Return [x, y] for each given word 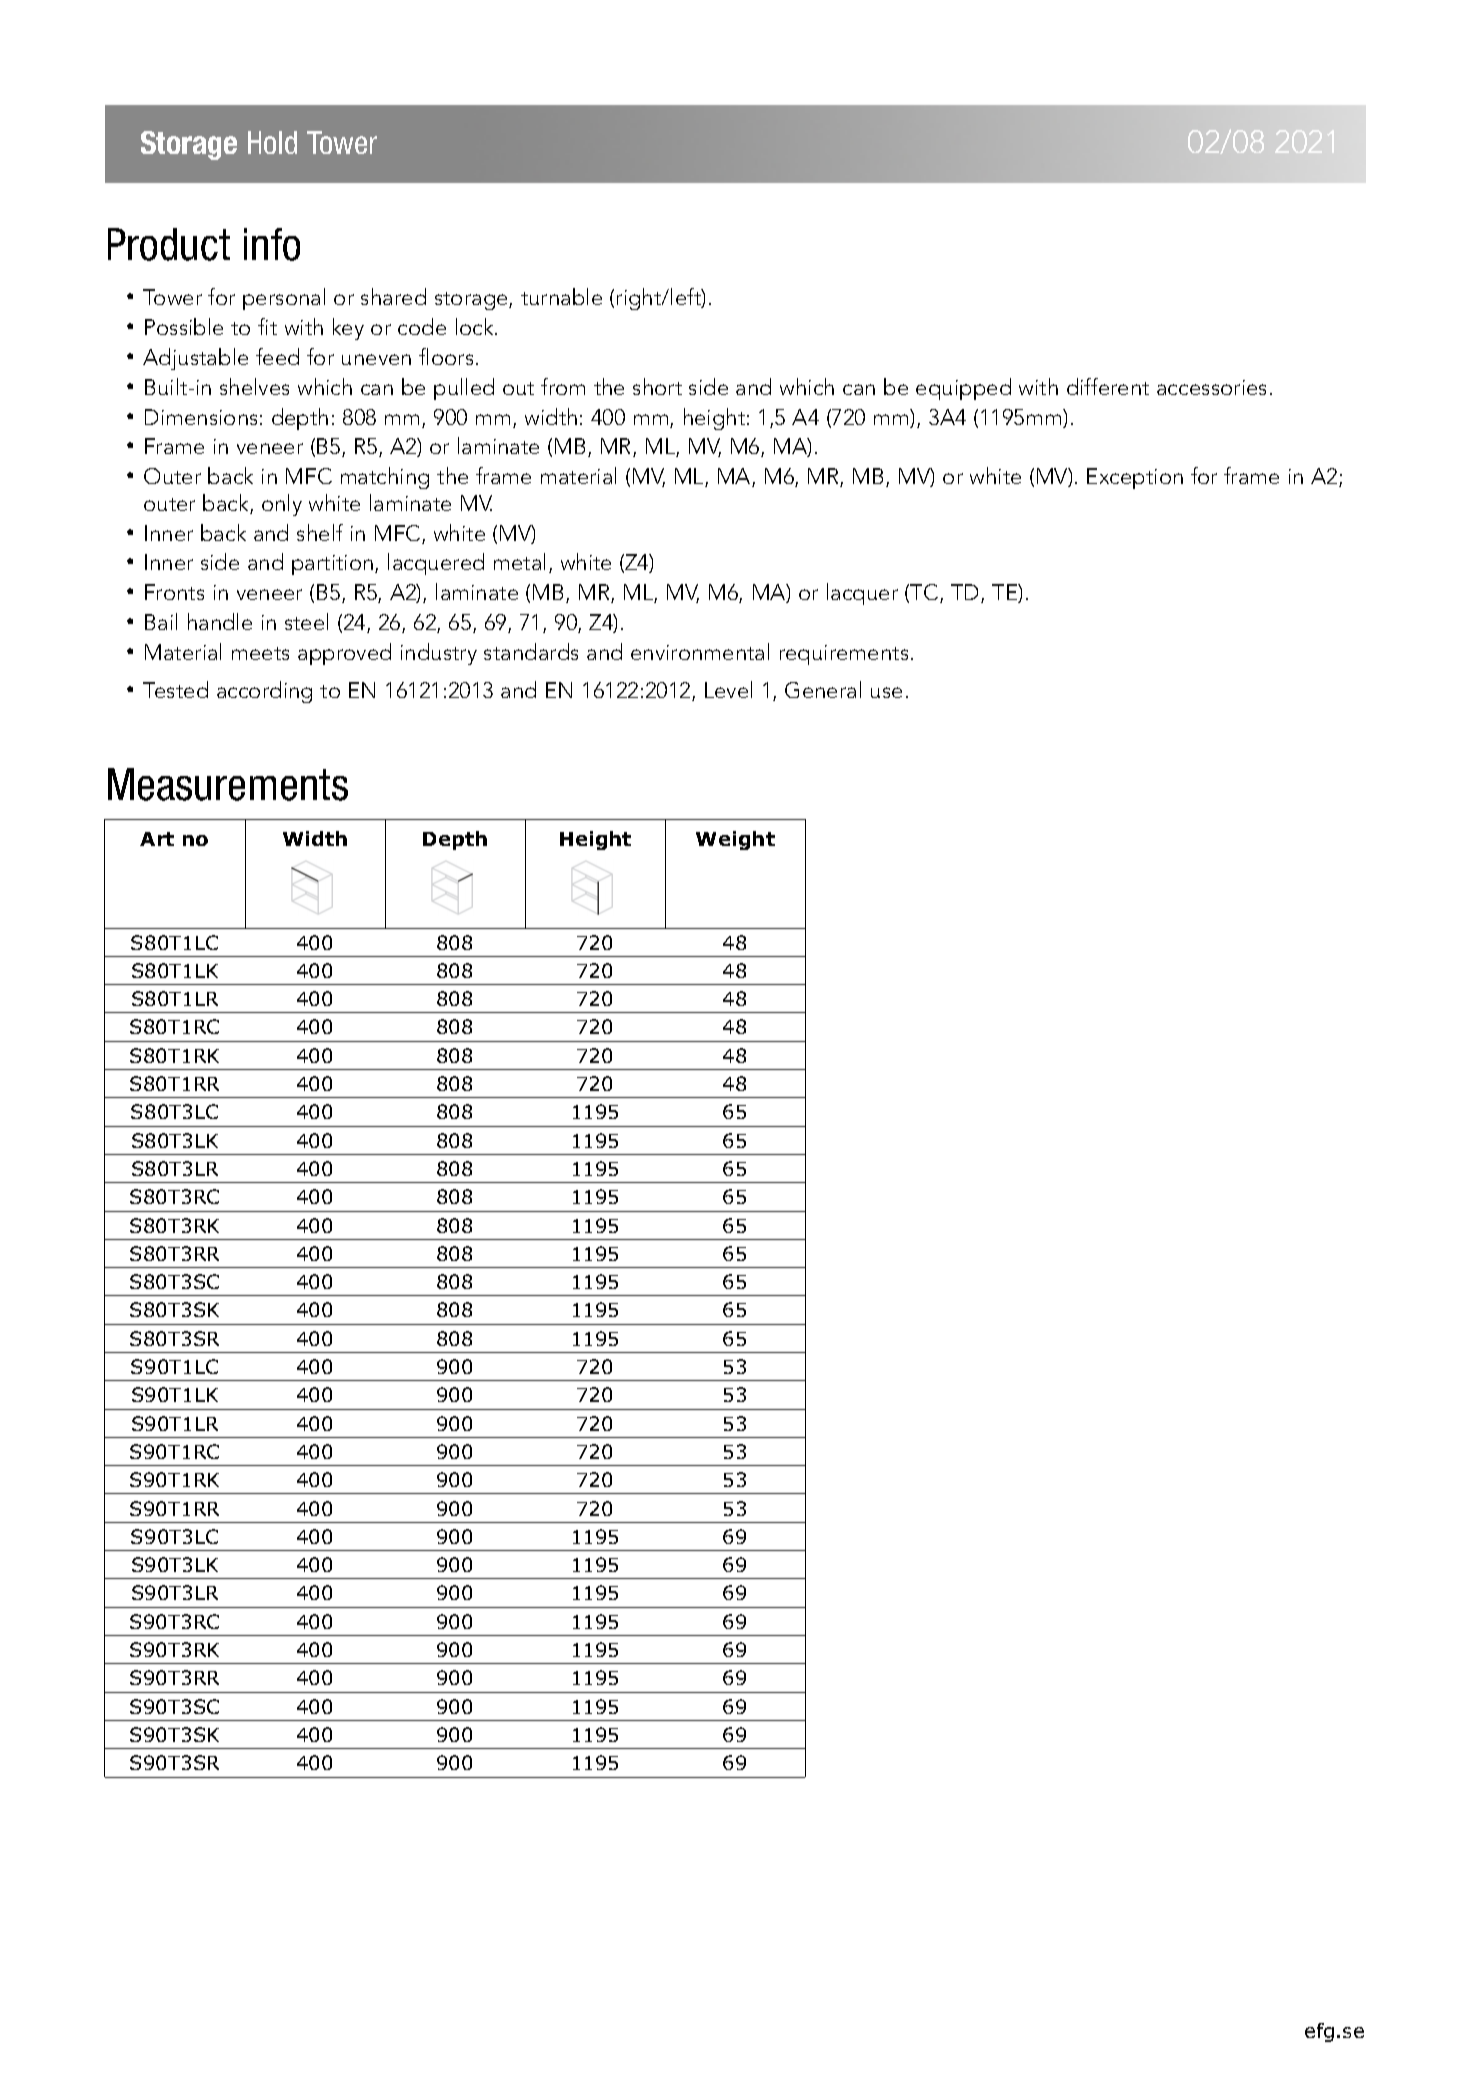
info [272, 244]
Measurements [228, 784]
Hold [272, 142]
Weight [735, 840]
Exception [1135, 478]
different [1108, 386]
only [282, 505]
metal [519, 561]
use [886, 692]
